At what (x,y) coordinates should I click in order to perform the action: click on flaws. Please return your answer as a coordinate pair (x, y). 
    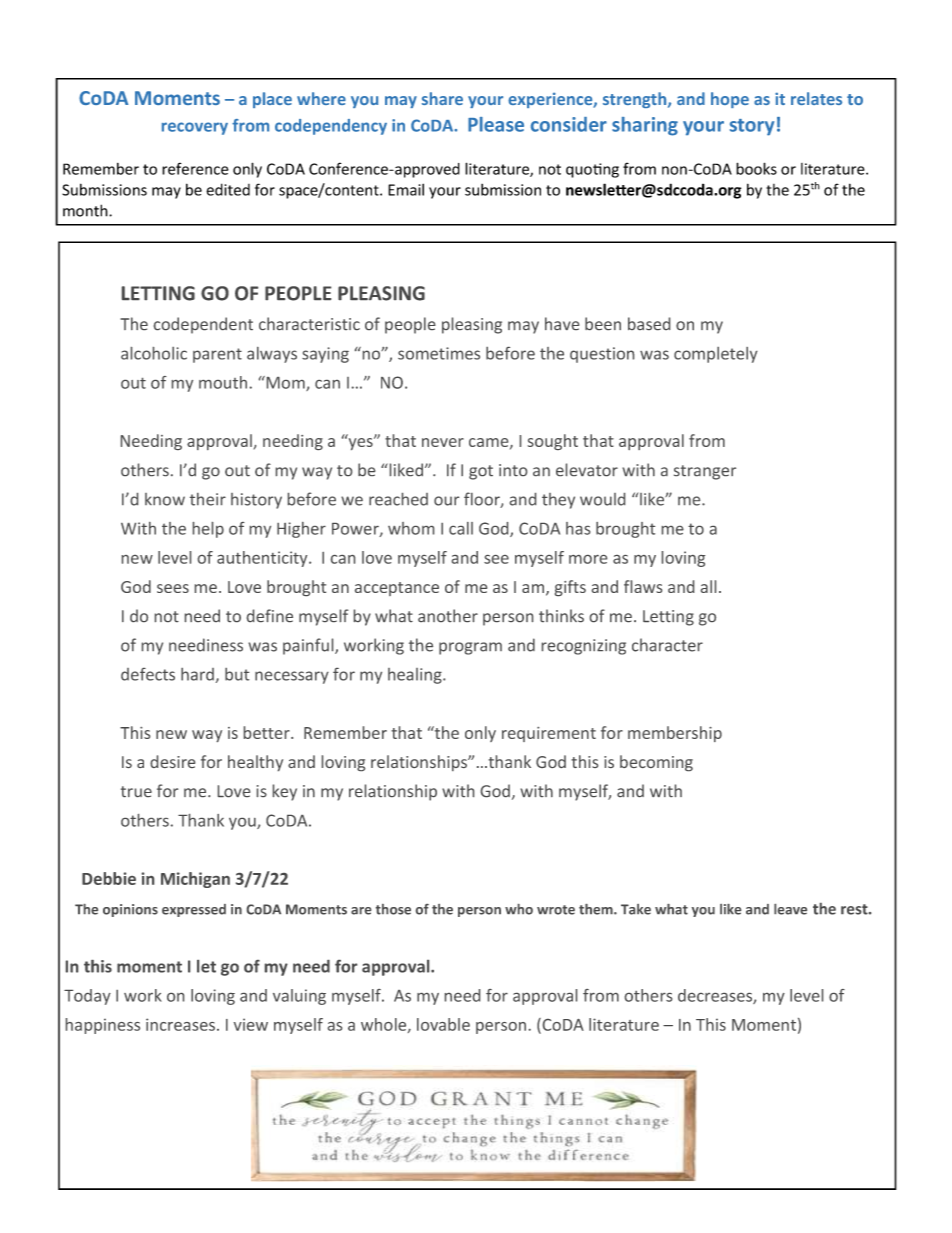
    Looking at the image, I should click on (643, 586).
